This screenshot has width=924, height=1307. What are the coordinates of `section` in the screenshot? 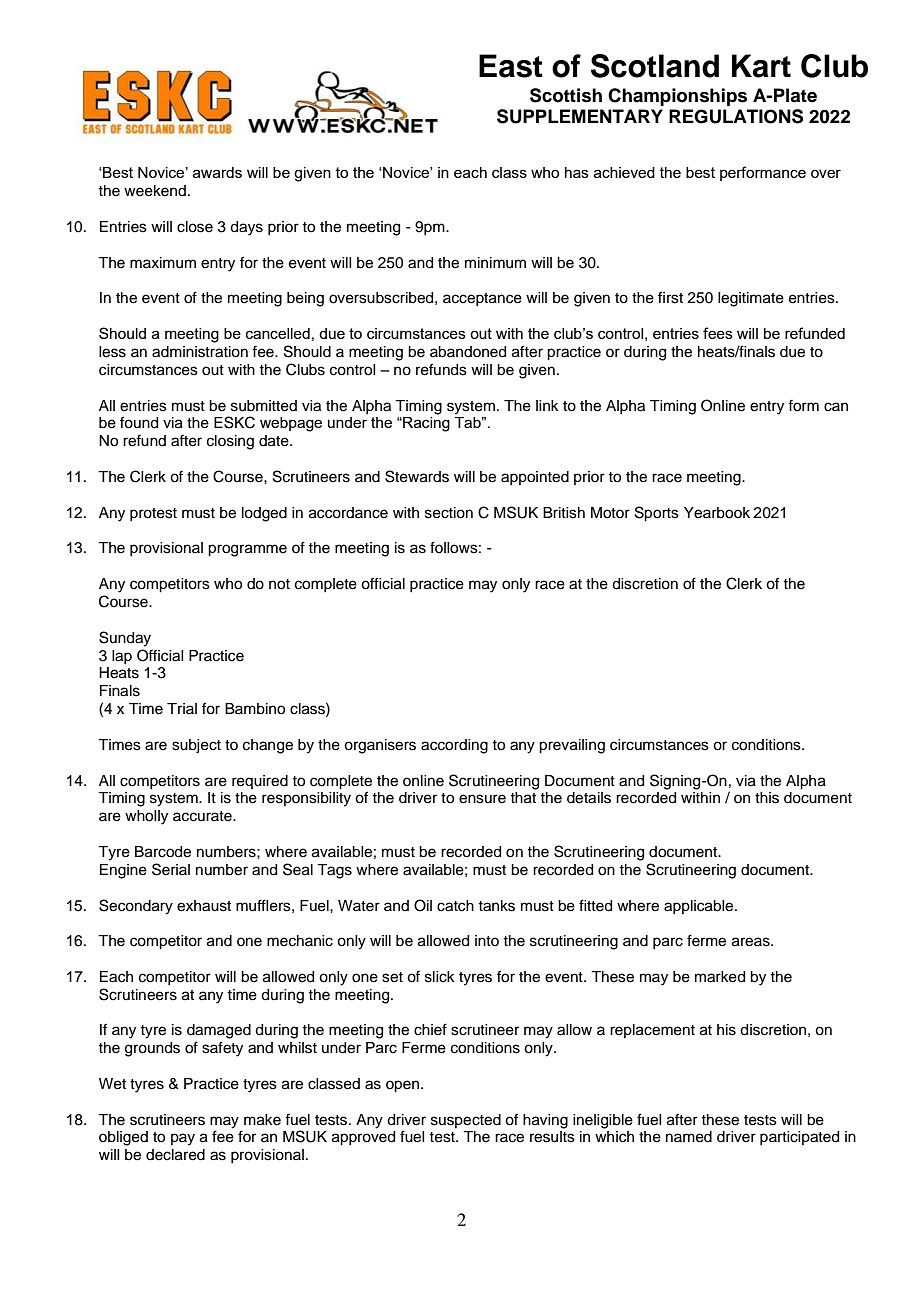 It's located at (449, 513).
